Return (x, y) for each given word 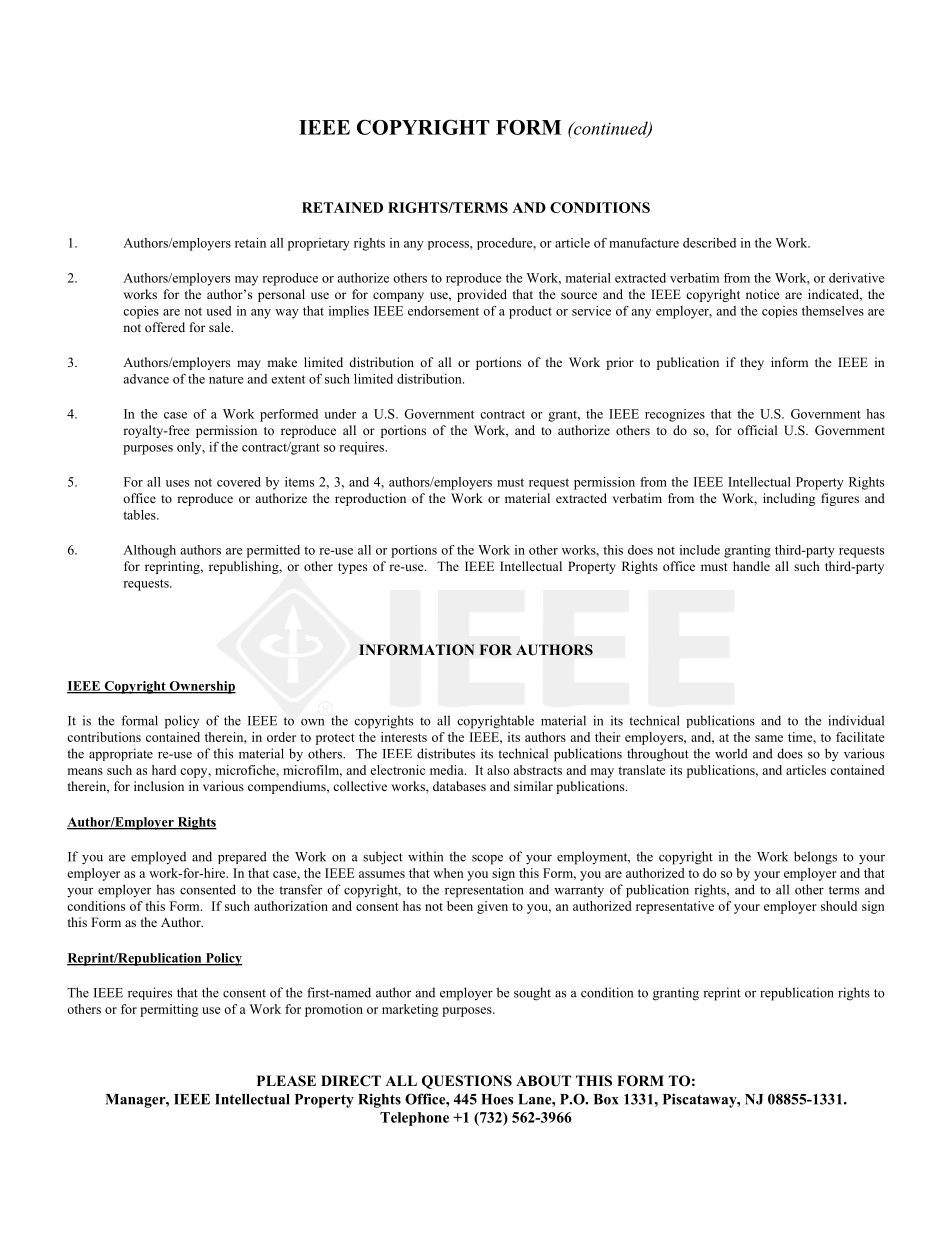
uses (177, 483)
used (218, 311)
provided (482, 295)
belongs (815, 858)
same (769, 738)
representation (484, 891)
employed (158, 858)
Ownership (201, 687)
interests (404, 737)
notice (763, 294)
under (340, 414)
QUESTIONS (467, 1082)
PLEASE (286, 1081)
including (789, 499)
